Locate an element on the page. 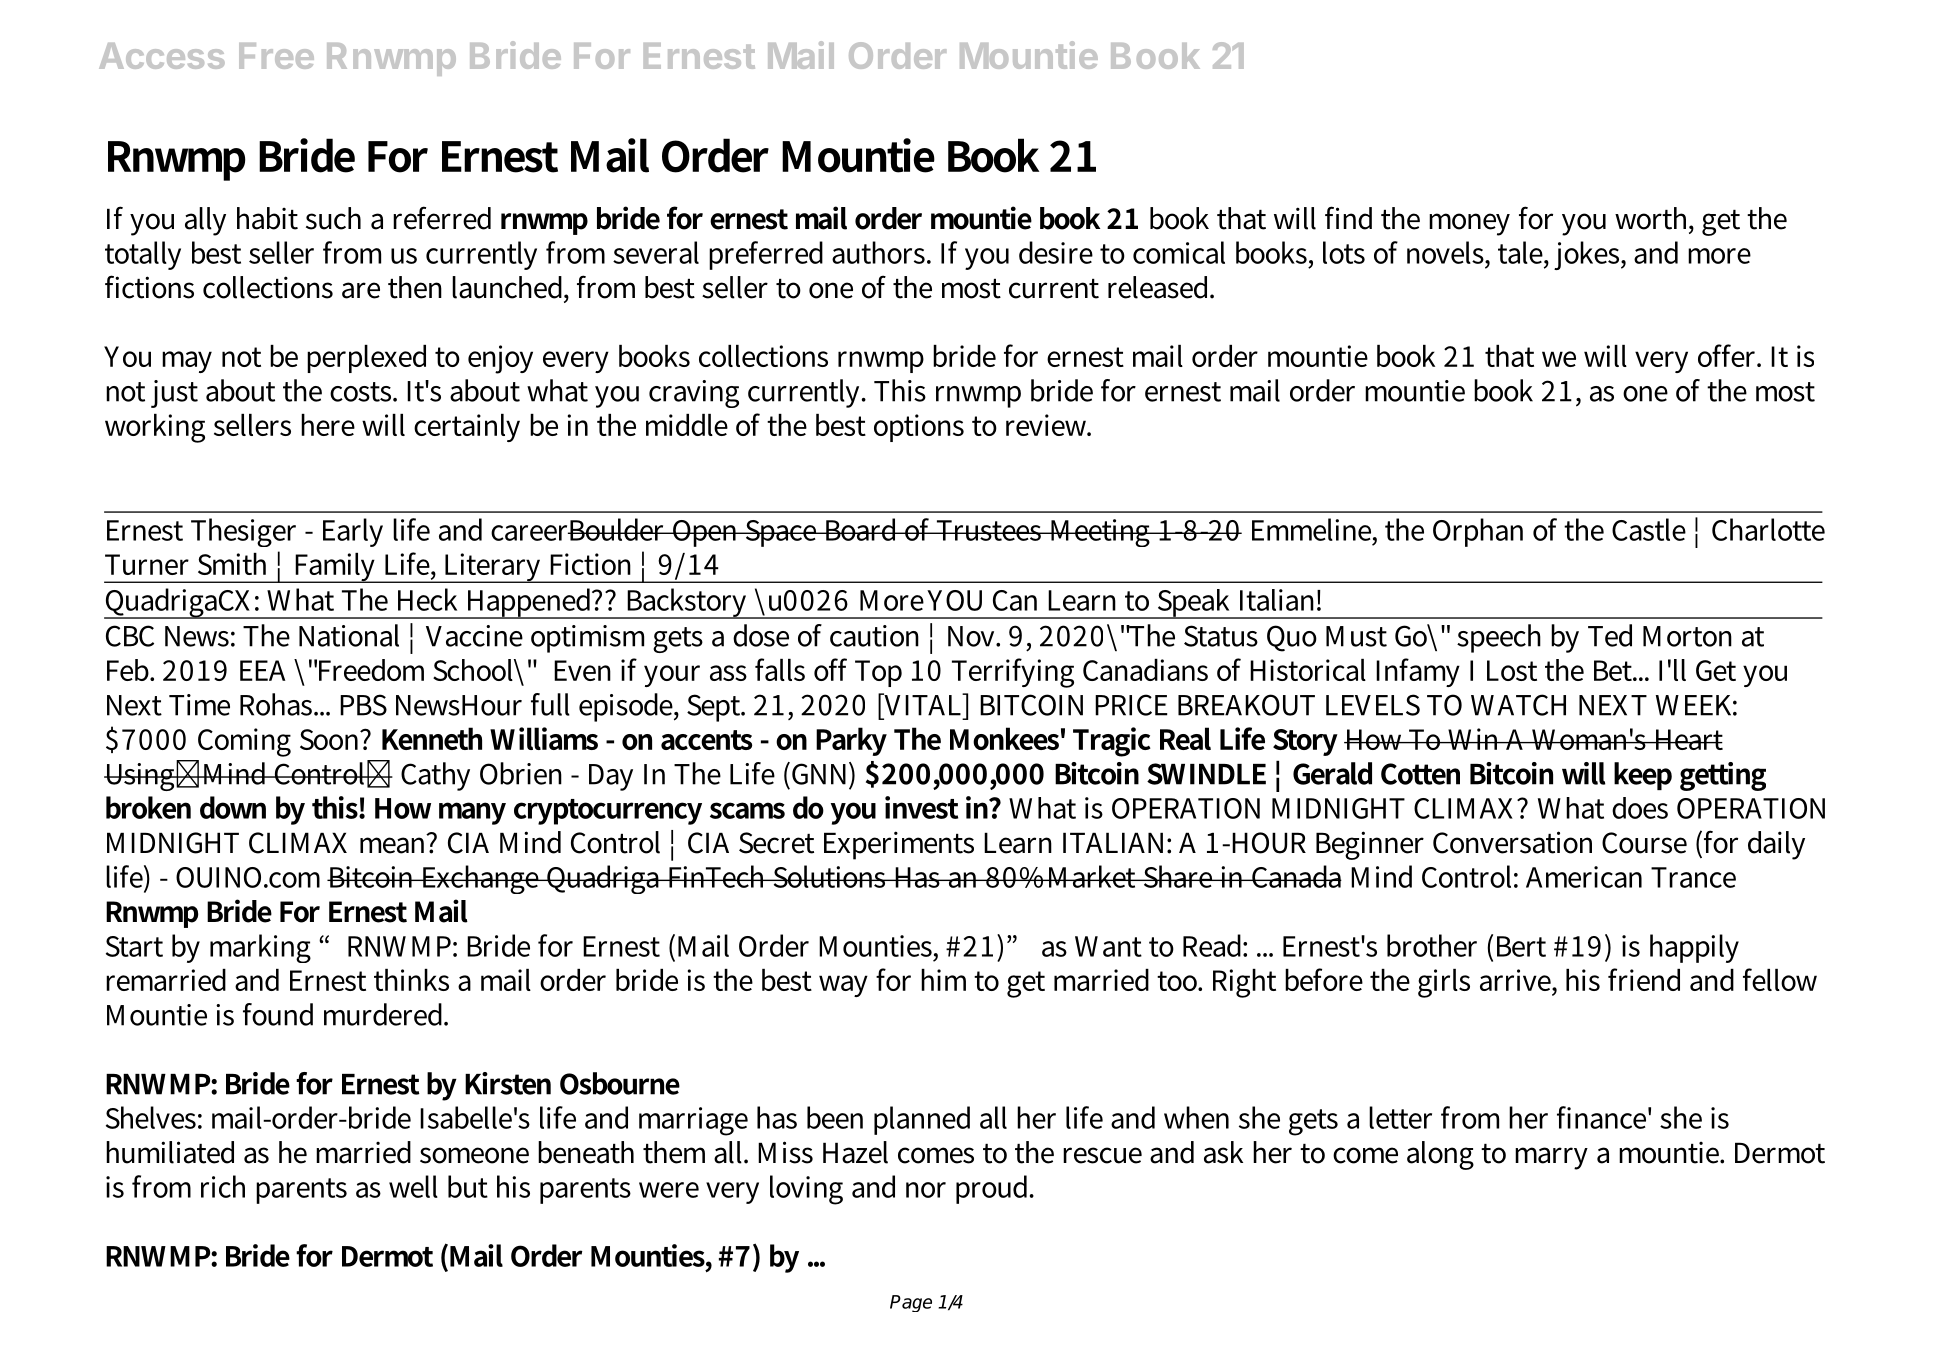 The height and width of the page is (1367, 1933). desire is located at coordinates (1056, 252).
